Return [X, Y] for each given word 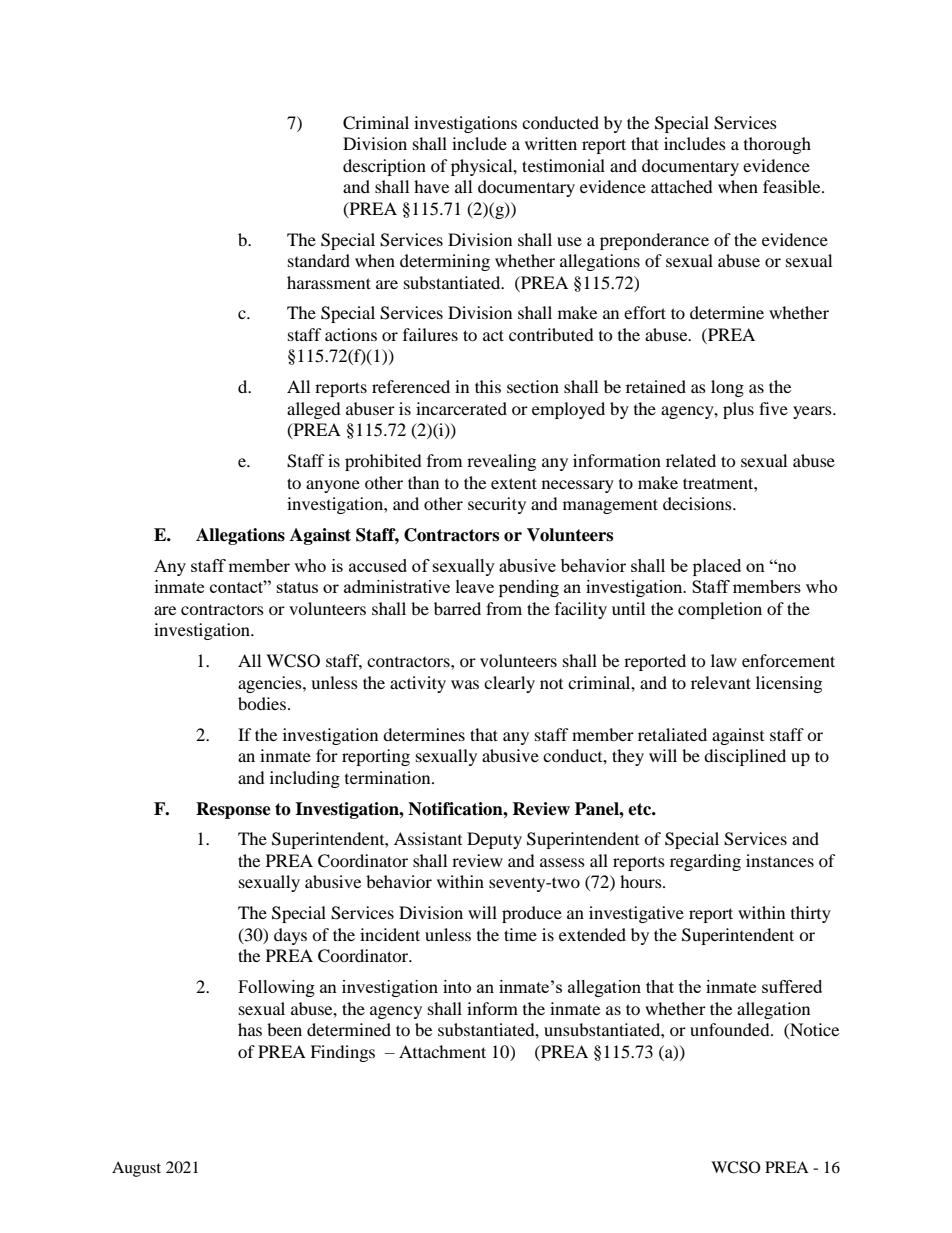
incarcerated [461, 408]
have [431, 186]
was [465, 684]
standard [319, 260]
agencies [271, 684]
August [136, 1169]
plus [738, 410]
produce [532, 914]
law [724, 660]
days [290, 936]
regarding [705, 862]
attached [682, 186]
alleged [314, 410]
